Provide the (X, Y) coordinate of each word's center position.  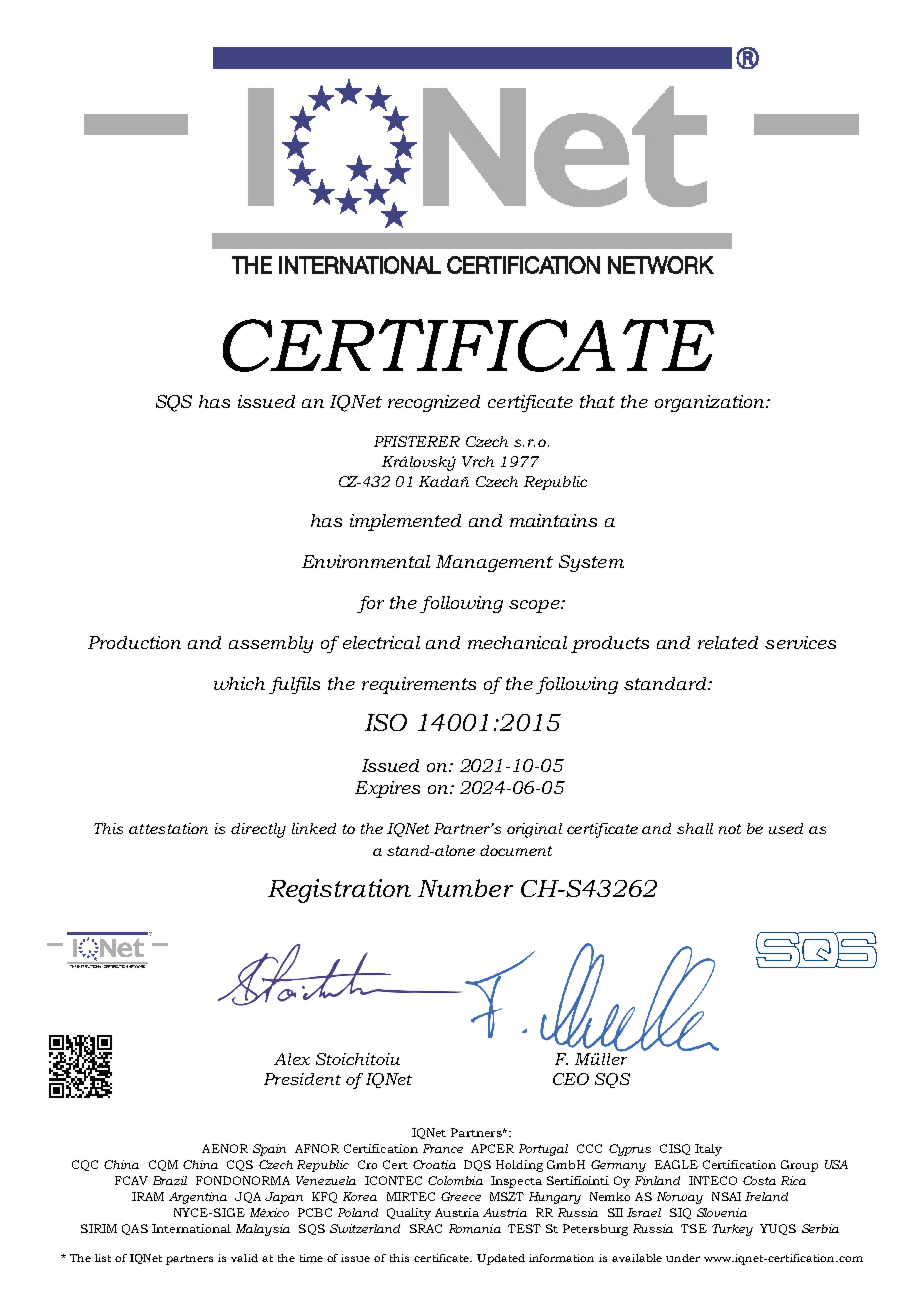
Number (465, 888)
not (730, 829)
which (239, 683)
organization (711, 403)
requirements (419, 685)
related (728, 642)
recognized (434, 403)
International (191, 1228)
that (597, 401)
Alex (292, 1059)
